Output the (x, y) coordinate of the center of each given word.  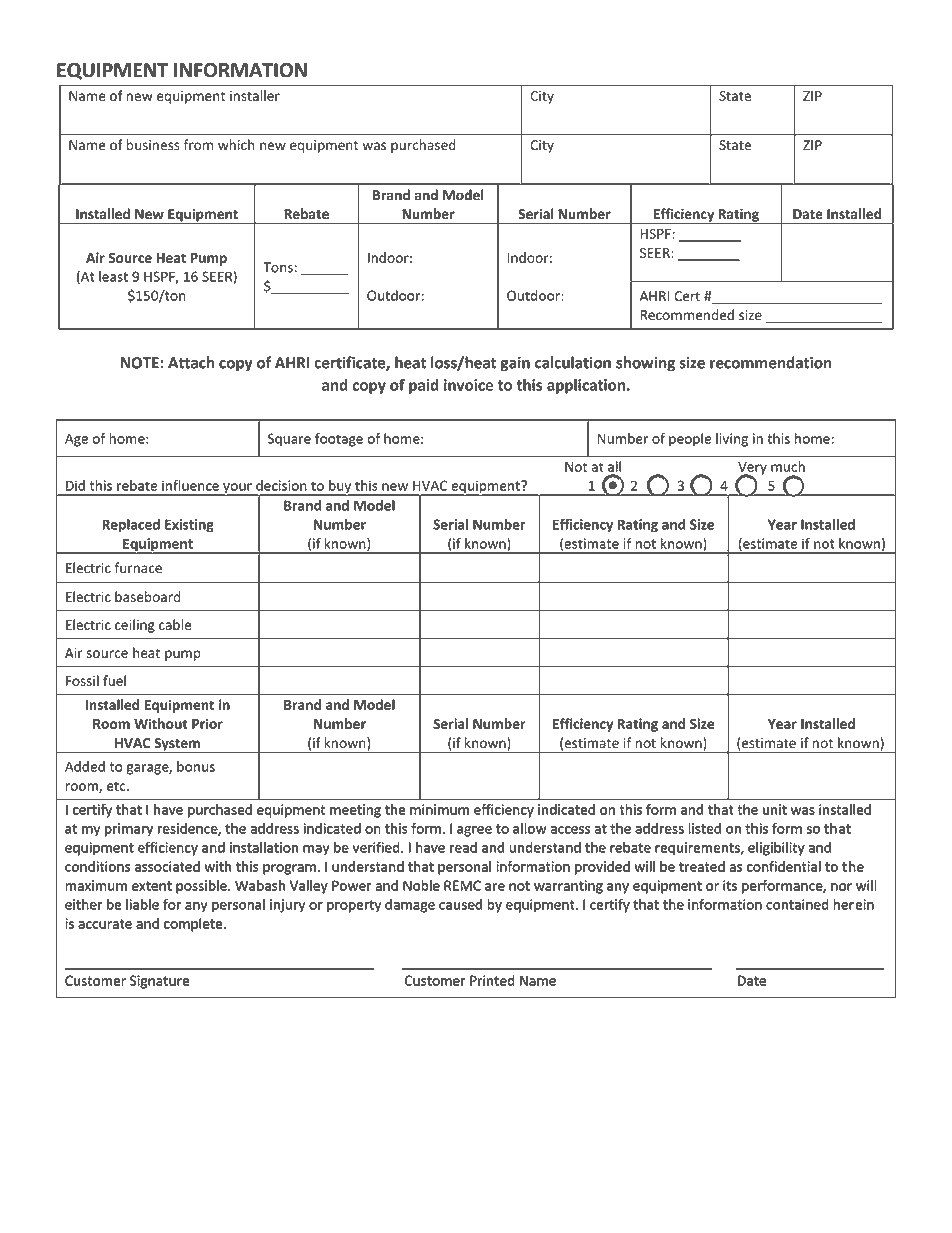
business (153, 145)
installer (255, 95)
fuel (114, 680)
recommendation (771, 362)
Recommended (687, 315)
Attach (191, 362)
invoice (468, 385)
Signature (159, 982)
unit (775, 809)
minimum (439, 809)
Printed (492, 980)
